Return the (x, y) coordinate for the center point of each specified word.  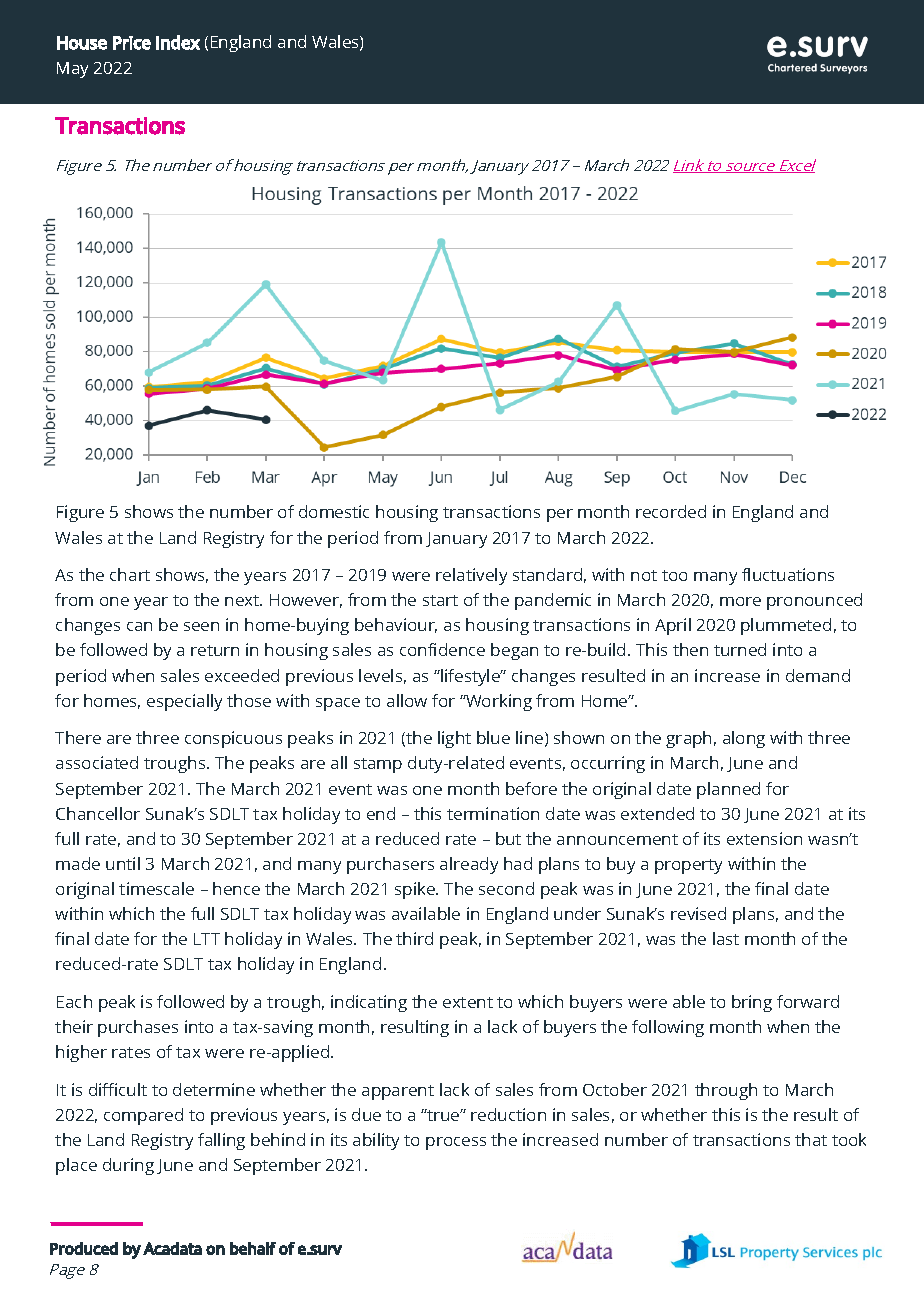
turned (740, 649)
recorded (671, 511)
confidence (442, 649)
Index (178, 42)
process (456, 1143)
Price (132, 43)
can (139, 626)
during (128, 1166)
